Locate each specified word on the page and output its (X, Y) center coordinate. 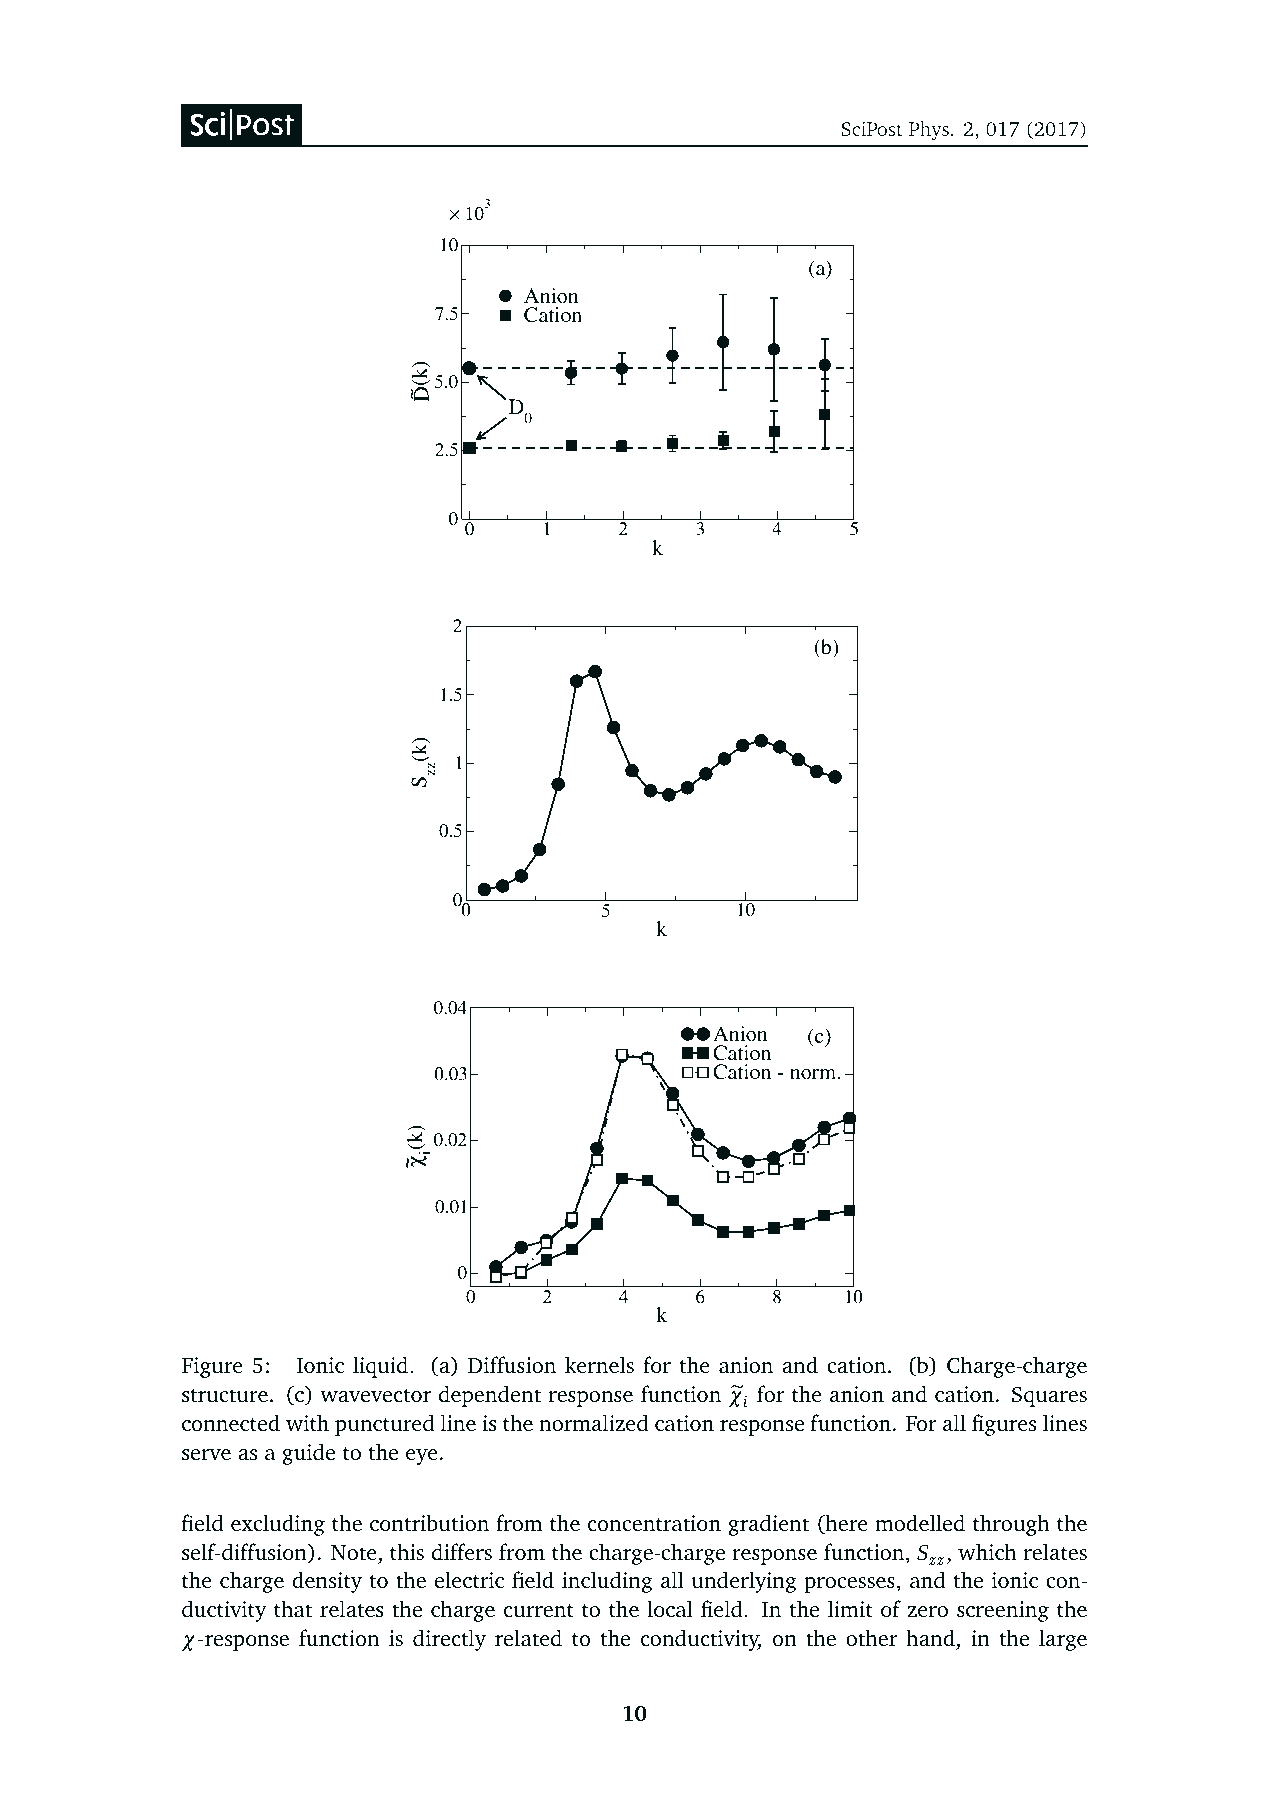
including (607, 1582)
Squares (1049, 1396)
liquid (380, 1367)
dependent (490, 1396)
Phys (929, 131)
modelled (920, 1522)
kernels (599, 1364)
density (327, 1582)
